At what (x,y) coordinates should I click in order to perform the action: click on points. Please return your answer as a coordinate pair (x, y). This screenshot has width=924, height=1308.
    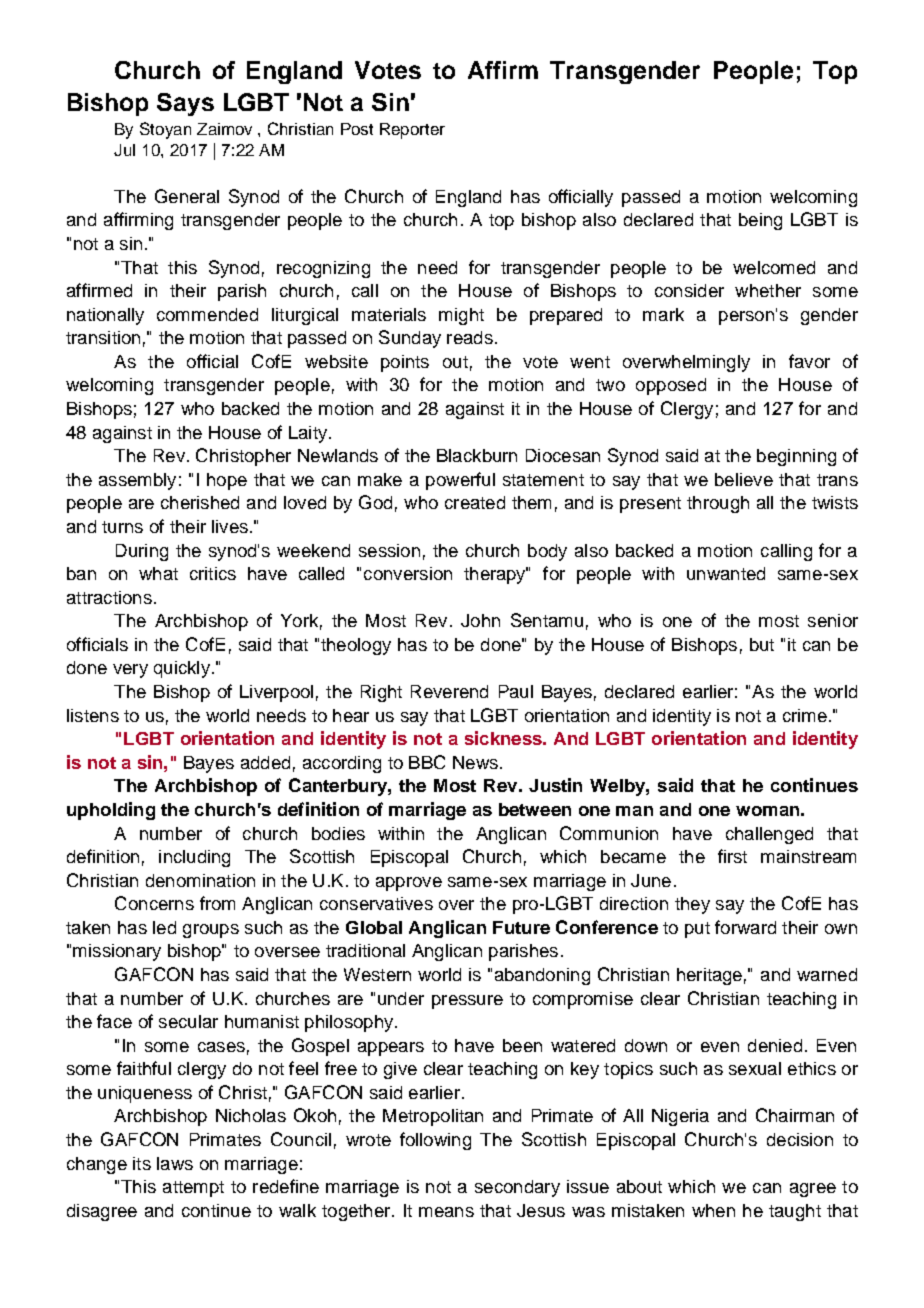
    Looking at the image, I should click on (405, 363).
